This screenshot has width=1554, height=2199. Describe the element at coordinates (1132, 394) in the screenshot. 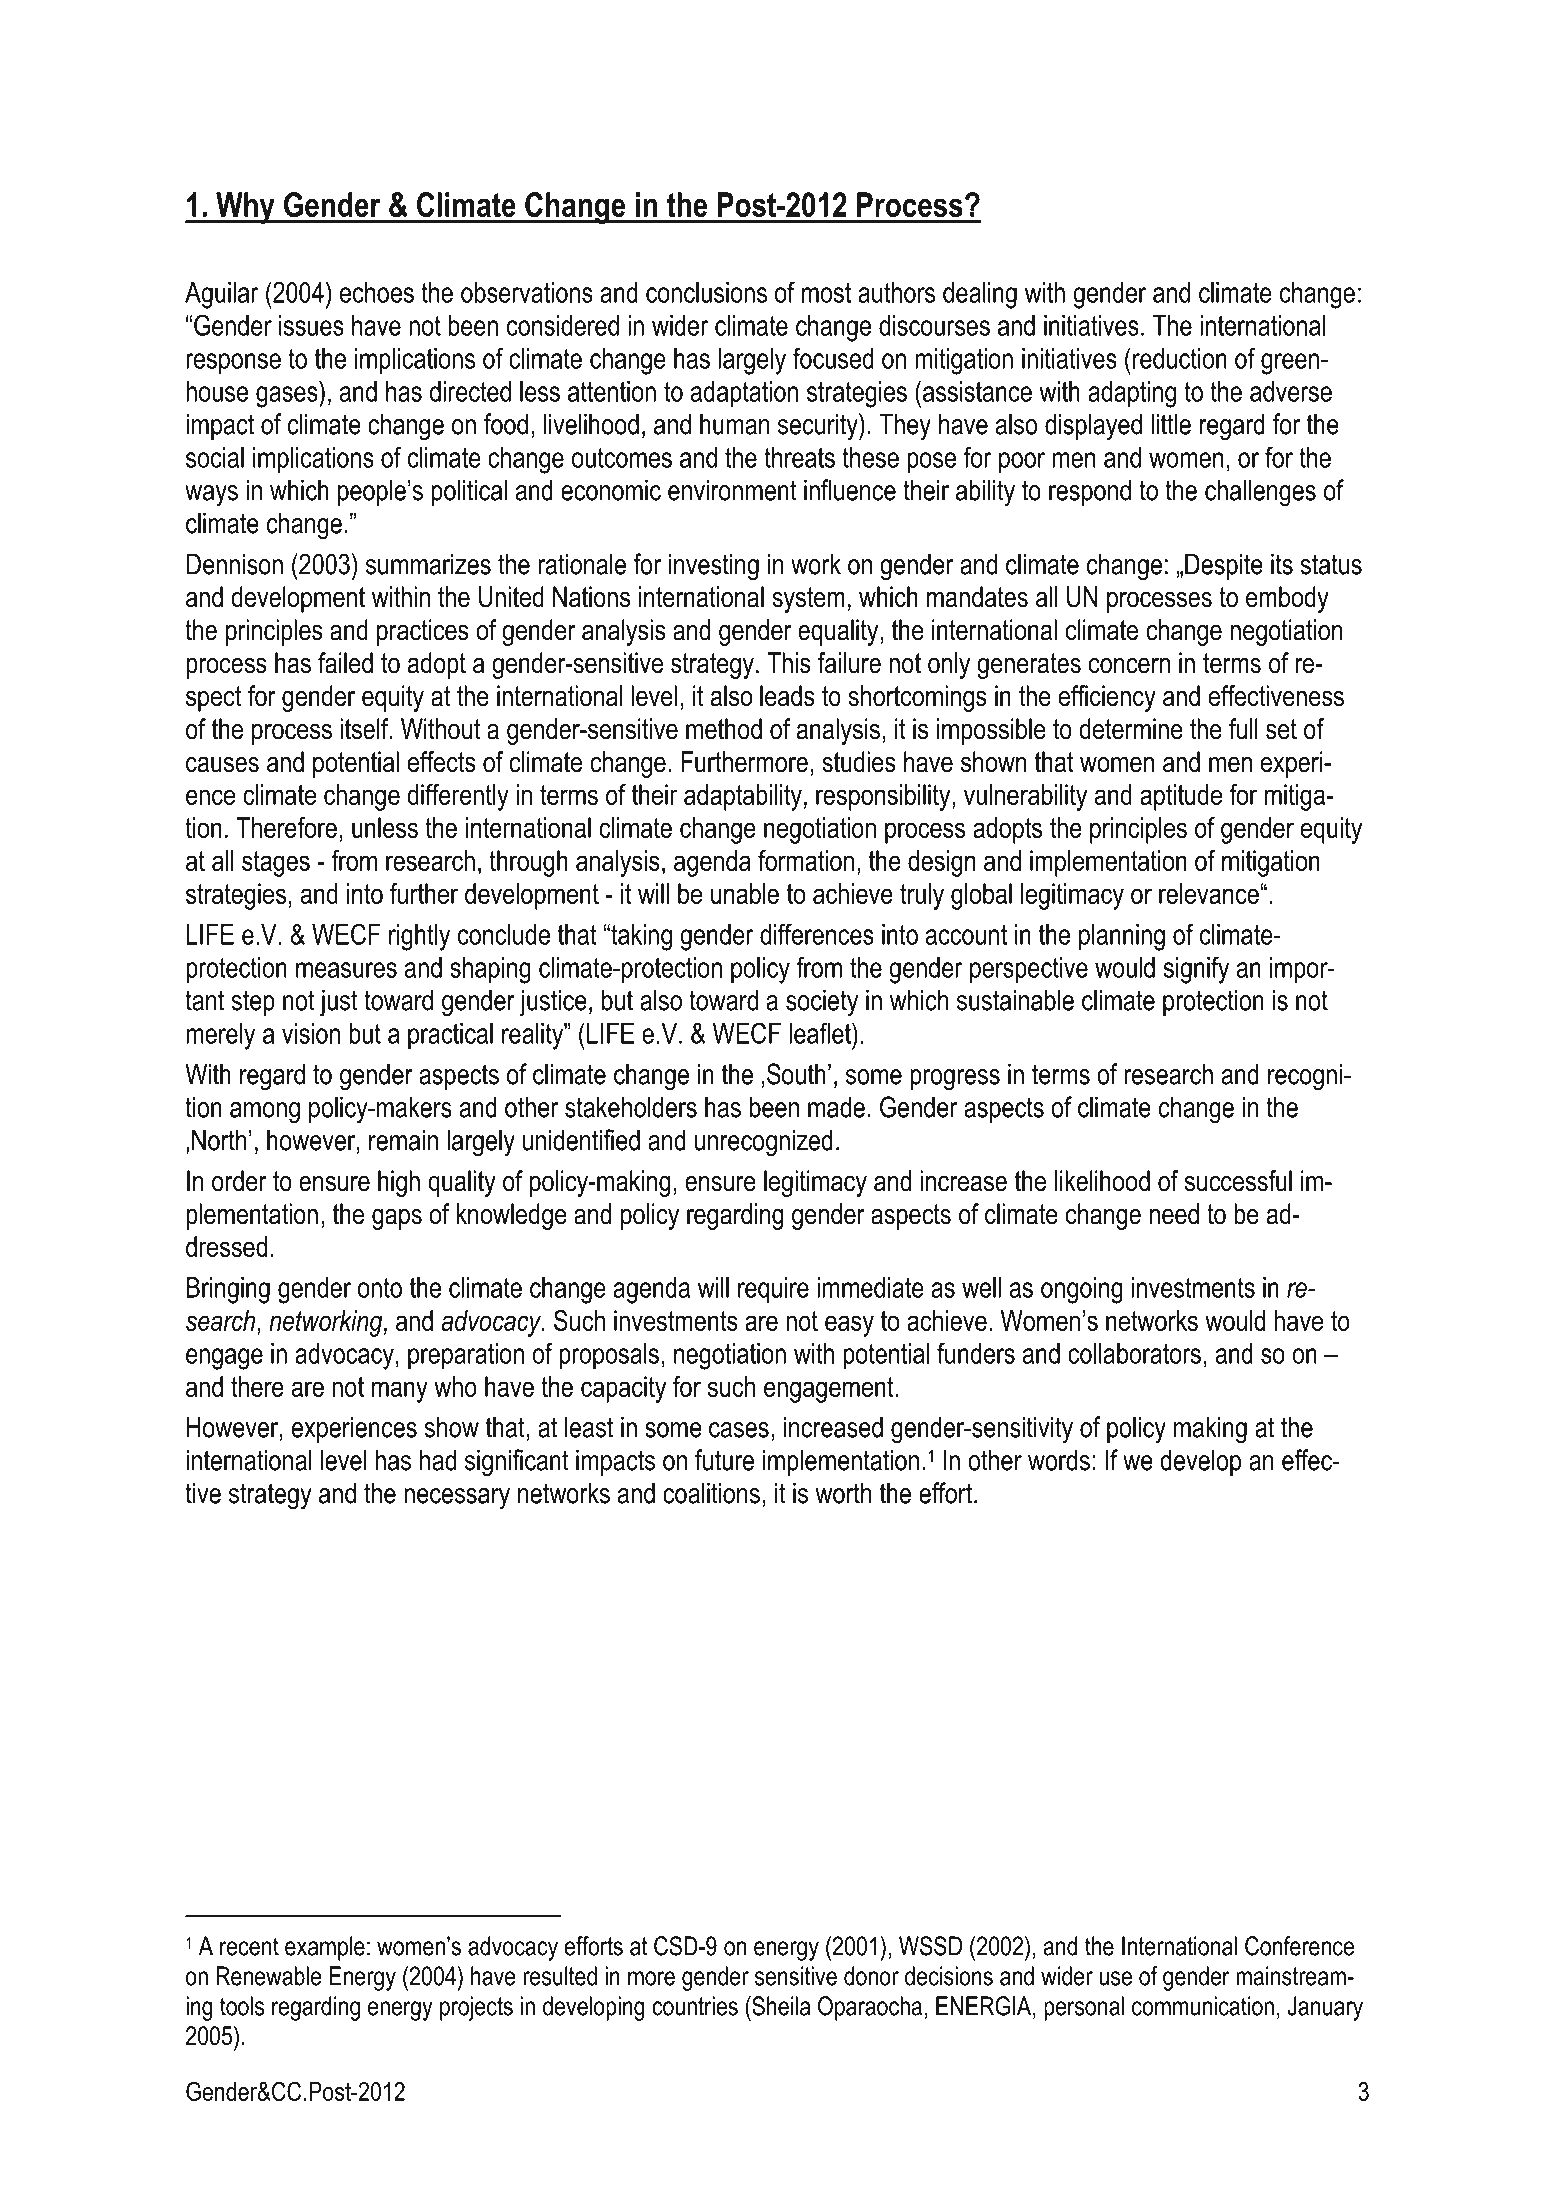

I see `adapting` at that location.
